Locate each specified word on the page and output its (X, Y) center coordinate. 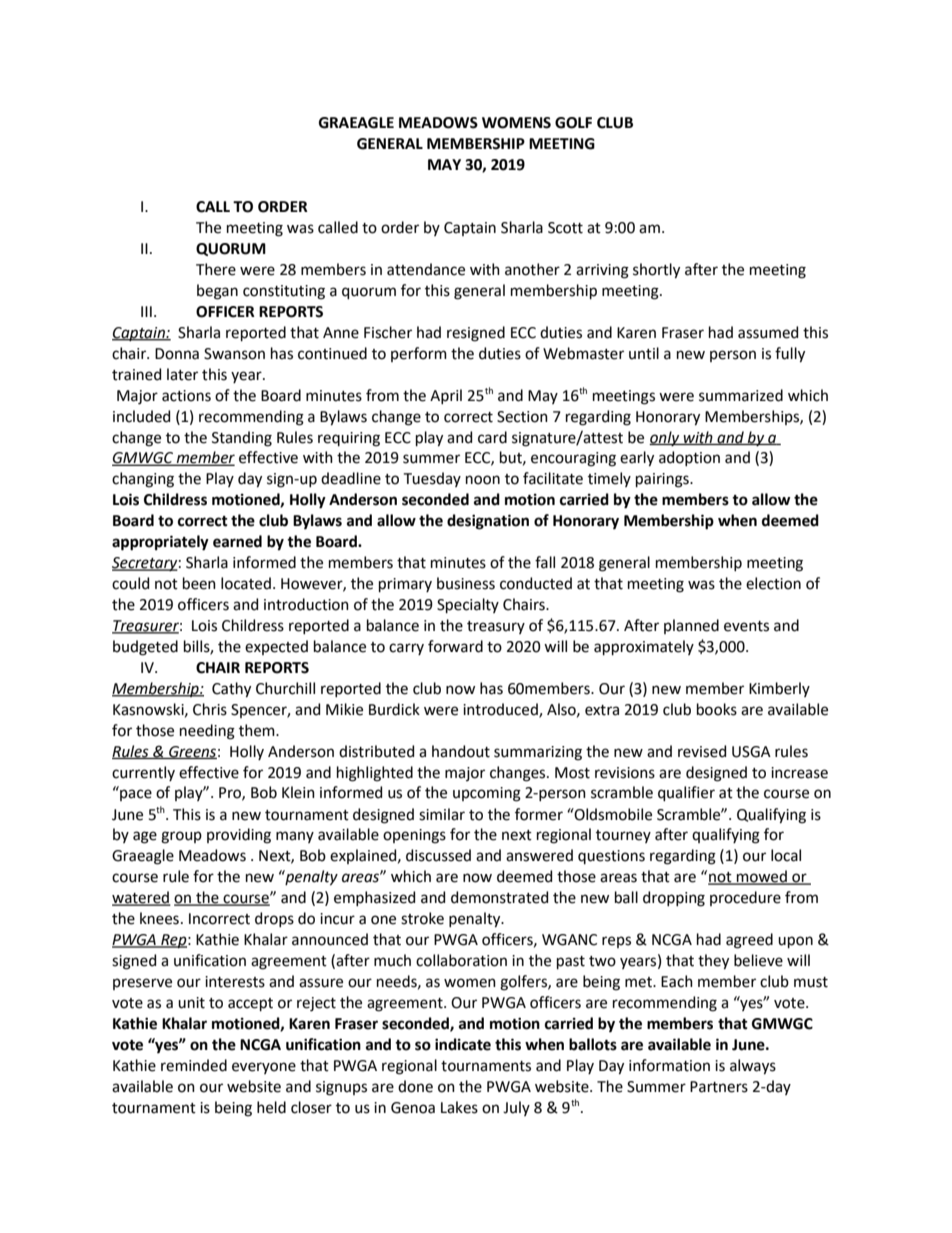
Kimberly (779, 689)
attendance (426, 269)
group (181, 837)
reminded (194, 1065)
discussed (438, 855)
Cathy (231, 690)
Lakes (459, 1107)
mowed (762, 877)
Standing (242, 439)
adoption (689, 458)
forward (455, 646)
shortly (656, 271)
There (216, 269)
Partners (719, 1087)
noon (483, 480)
